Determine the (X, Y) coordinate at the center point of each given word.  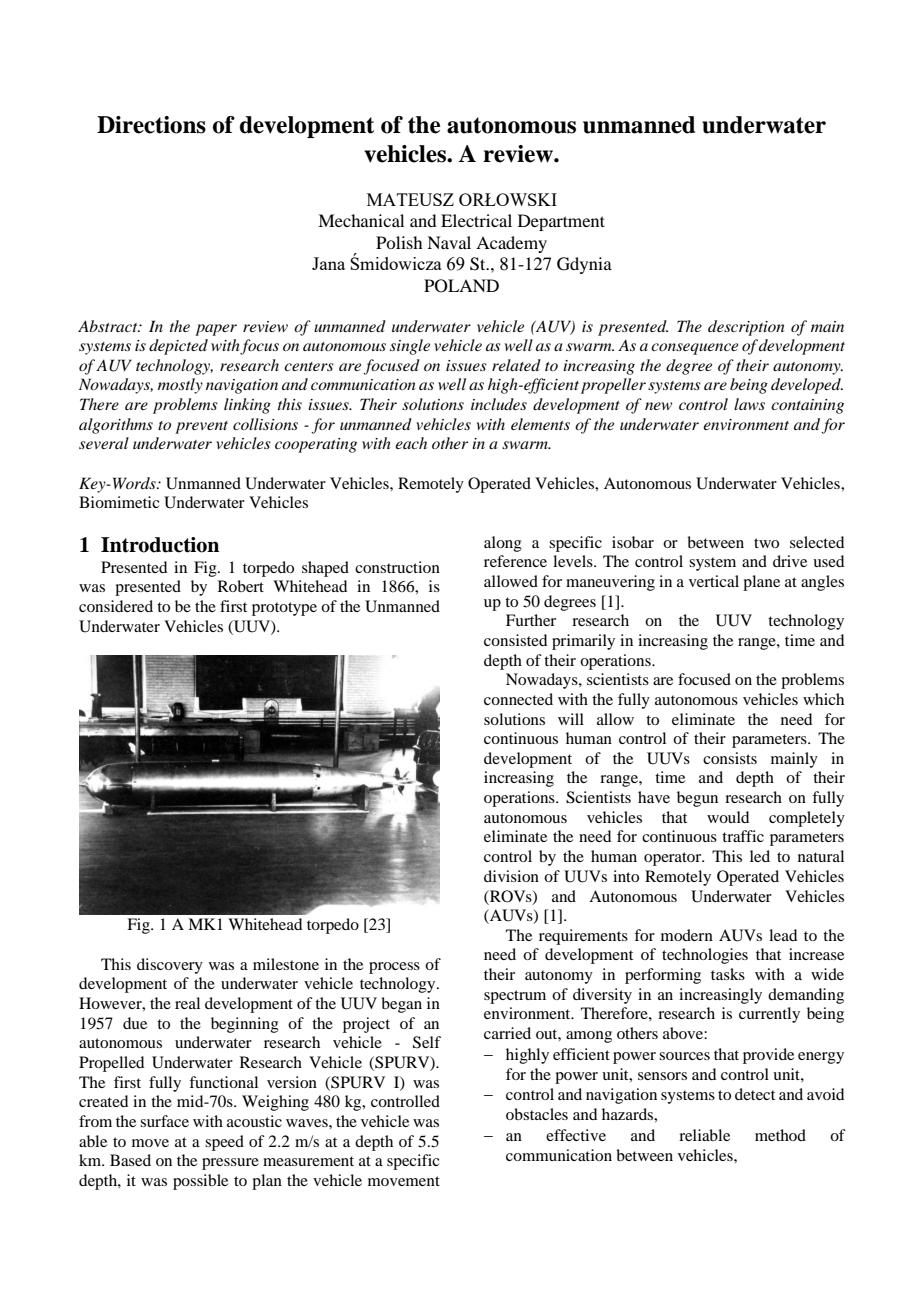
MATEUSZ (410, 199)
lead (783, 935)
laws (749, 404)
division (511, 876)
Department (561, 222)
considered (116, 606)
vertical (714, 581)
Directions (151, 125)
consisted (515, 640)
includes (499, 404)
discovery (170, 966)
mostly (180, 386)
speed (224, 1143)
